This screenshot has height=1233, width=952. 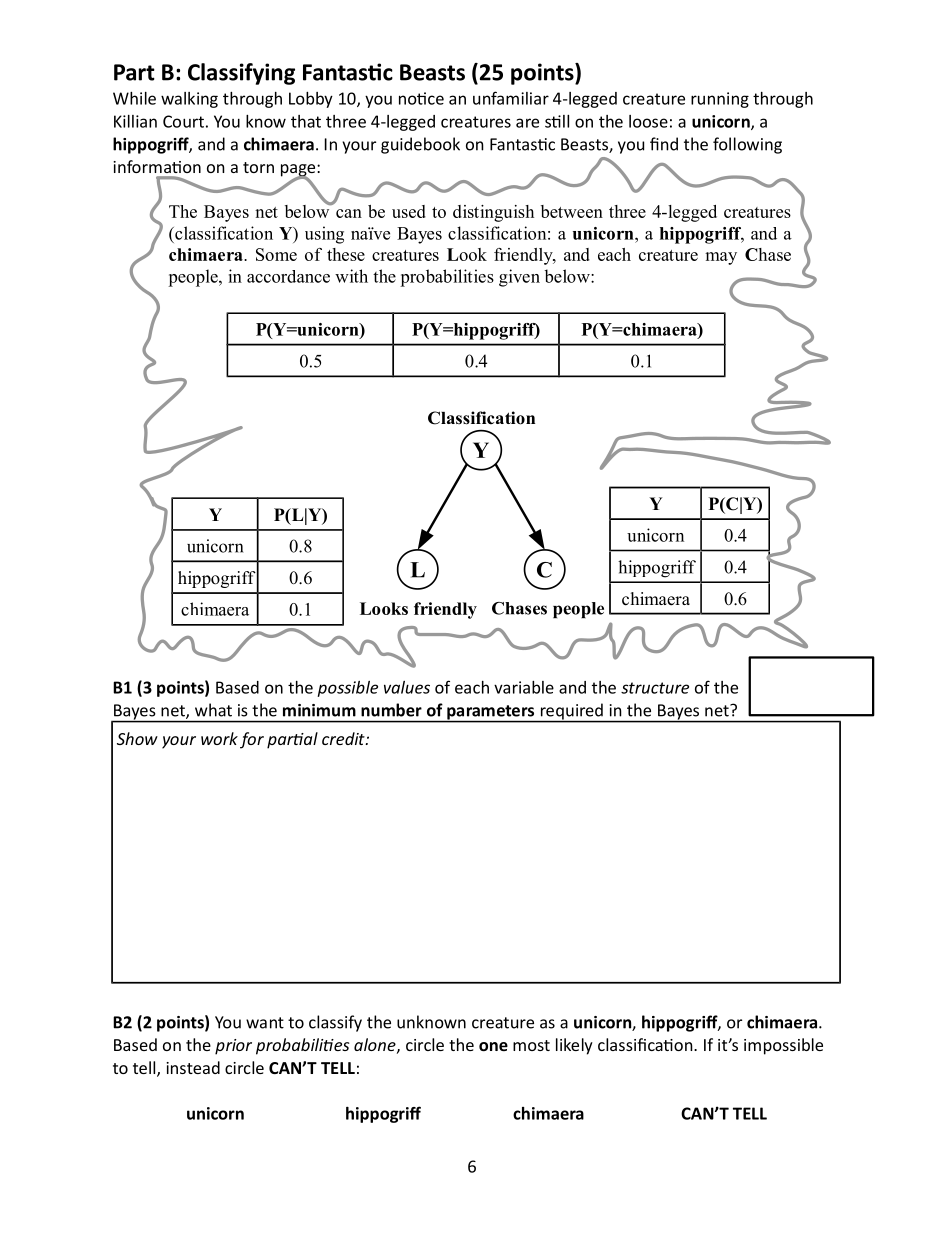 What do you see at coordinates (721, 258) in the screenshot?
I see `may` at bounding box center [721, 258].
